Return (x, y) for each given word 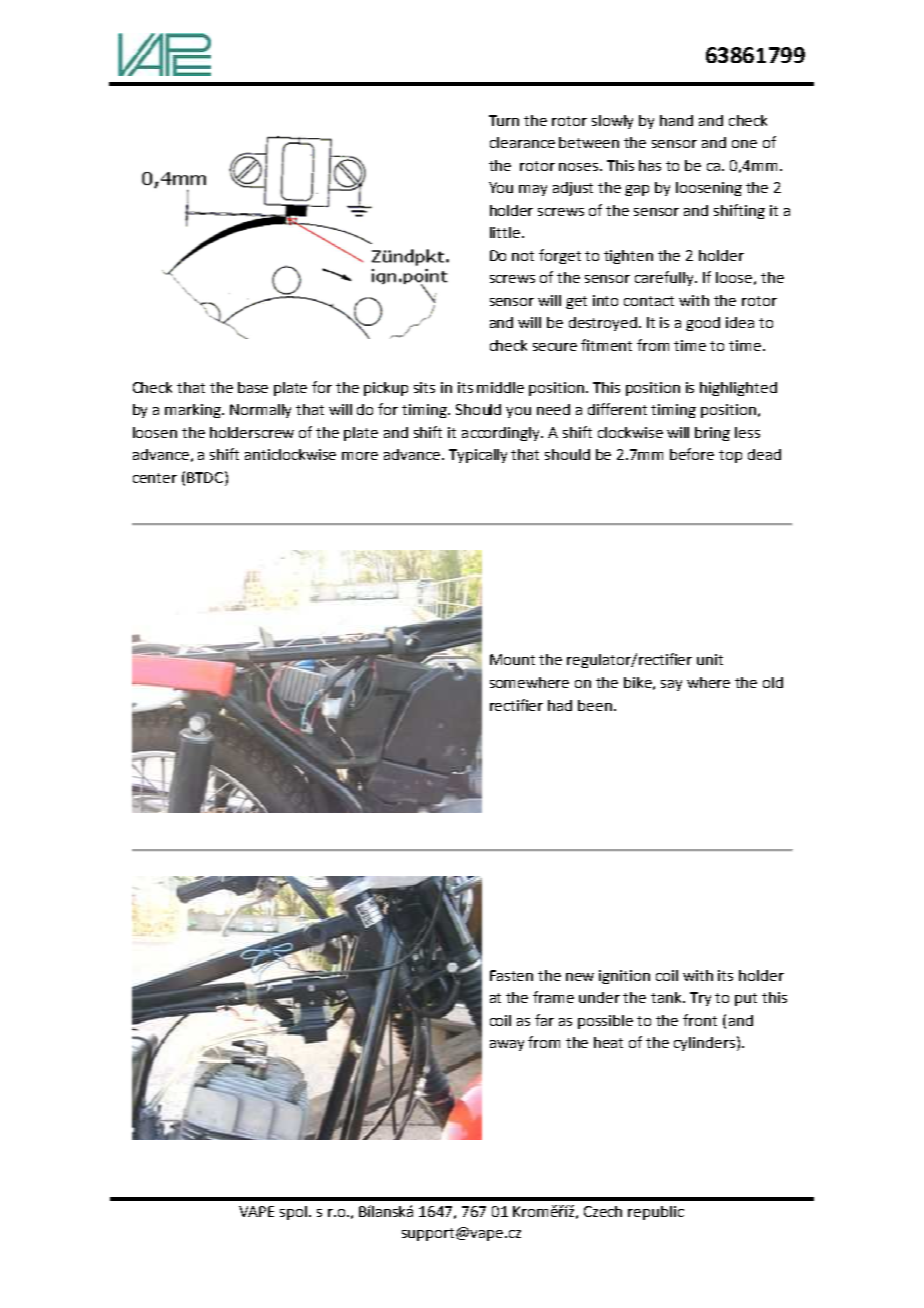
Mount (512, 659)
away (507, 1045)
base (253, 387)
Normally (260, 411)
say (671, 685)
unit (710, 659)
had (560, 705)
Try (700, 999)
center (155, 478)
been (595, 705)
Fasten (511, 975)
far (544, 1020)
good (703, 324)
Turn (504, 120)
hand (676, 120)
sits (424, 387)
